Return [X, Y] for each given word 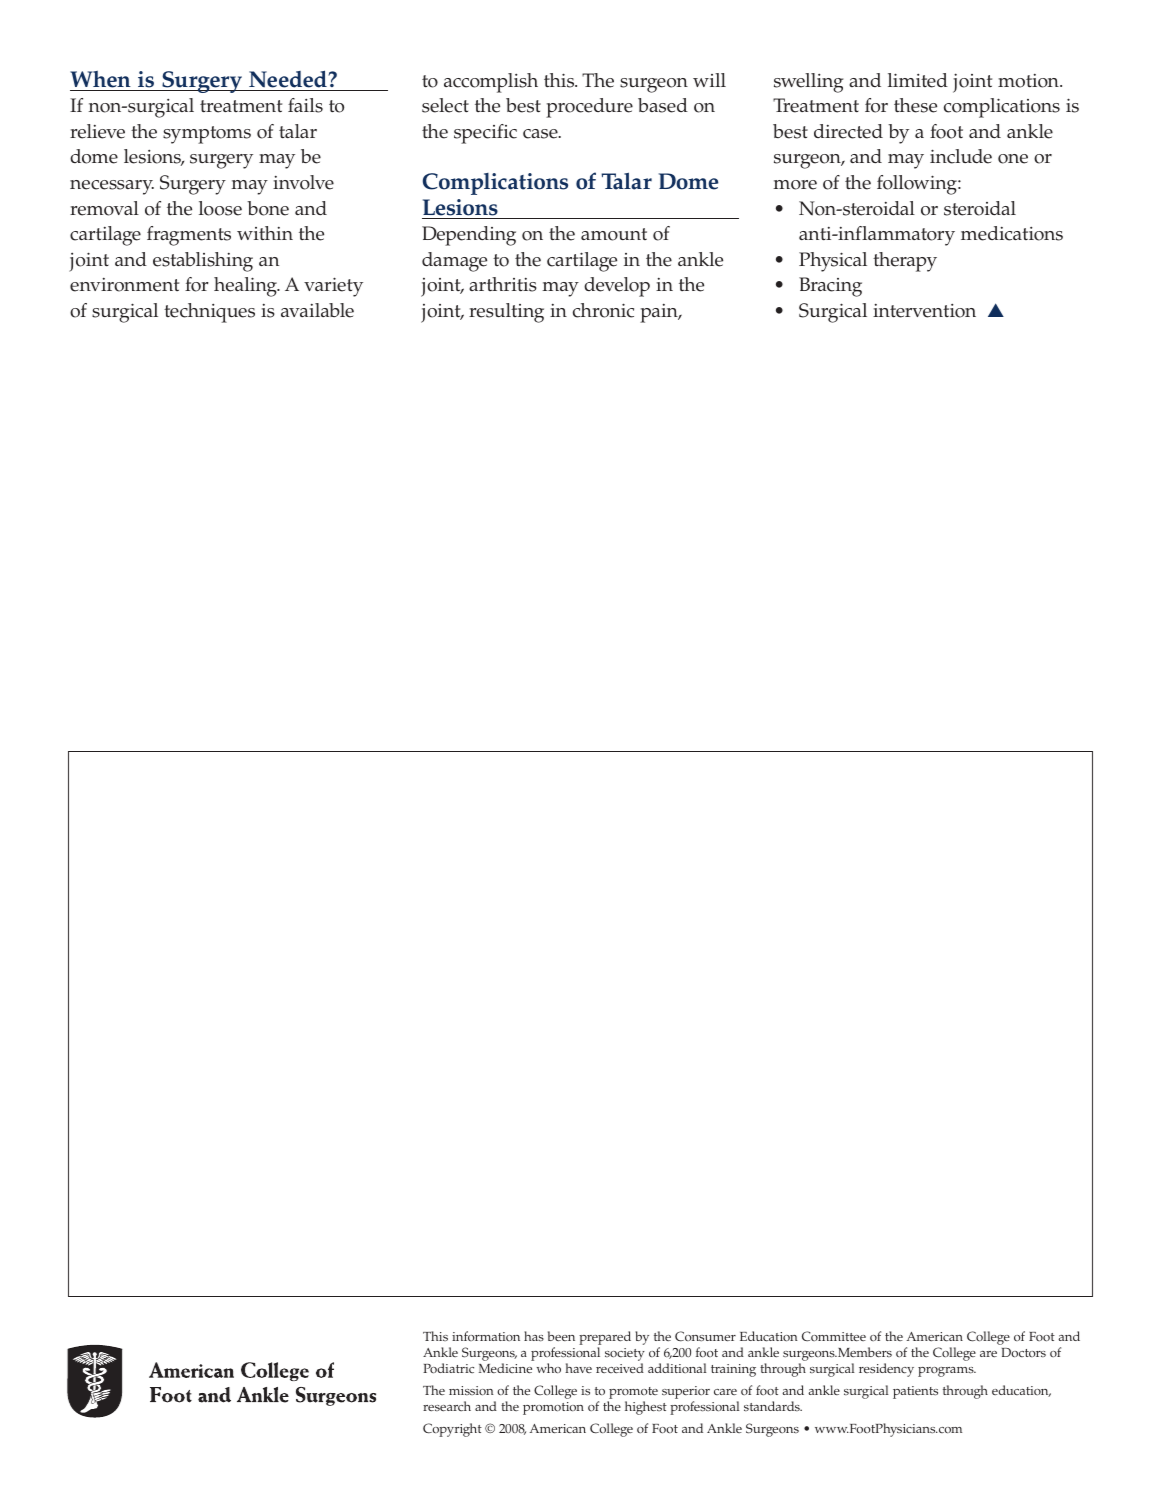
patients [915, 1392]
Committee [834, 1336]
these [915, 105]
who [548, 1368]
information [486, 1336]
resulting [506, 313]
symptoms [207, 135]
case [541, 134]
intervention [924, 311]
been [561, 1336]
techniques [209, 313]
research [447, 1406]
